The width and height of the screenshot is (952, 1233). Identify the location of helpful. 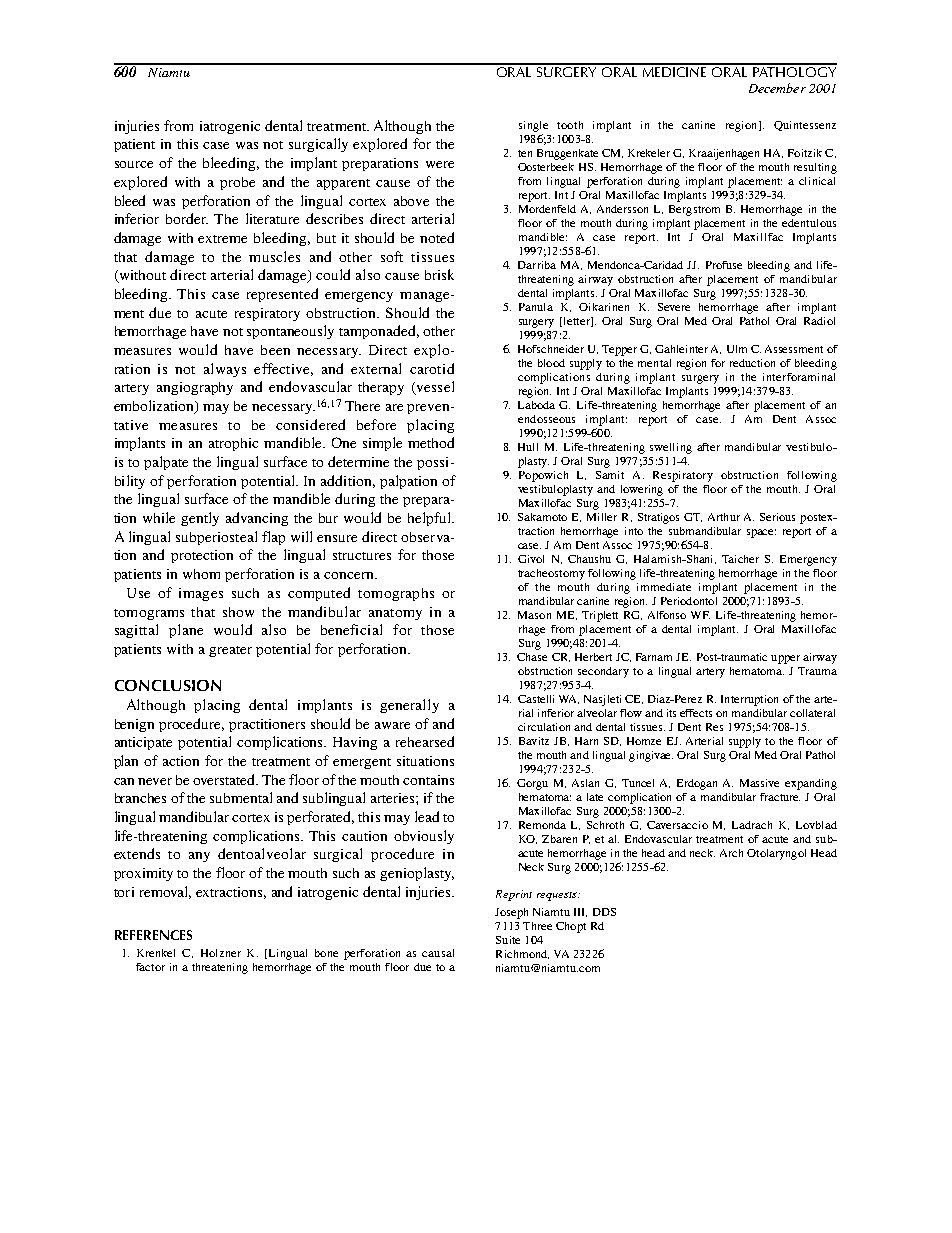
(430, 519).
